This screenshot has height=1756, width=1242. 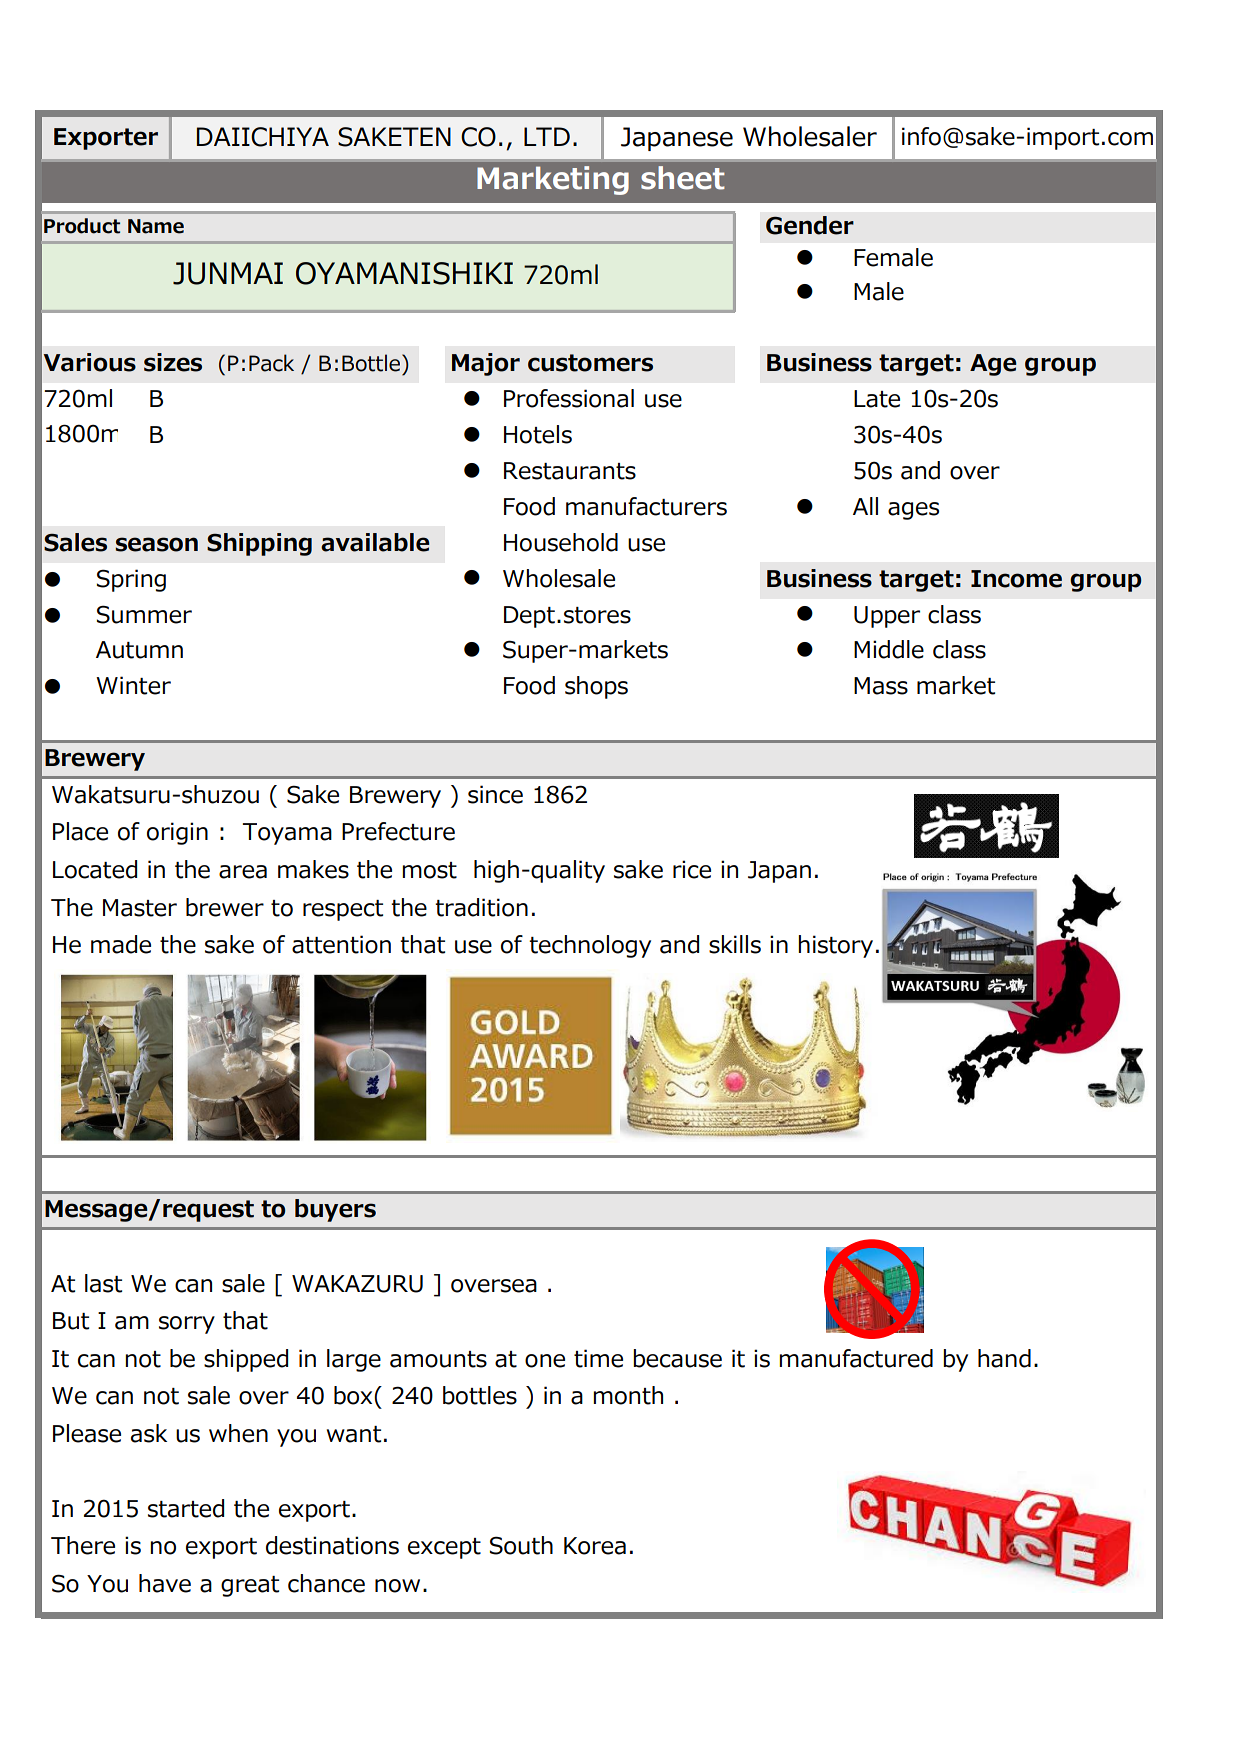 I want to click on technology, so click(x=590, y=946).
